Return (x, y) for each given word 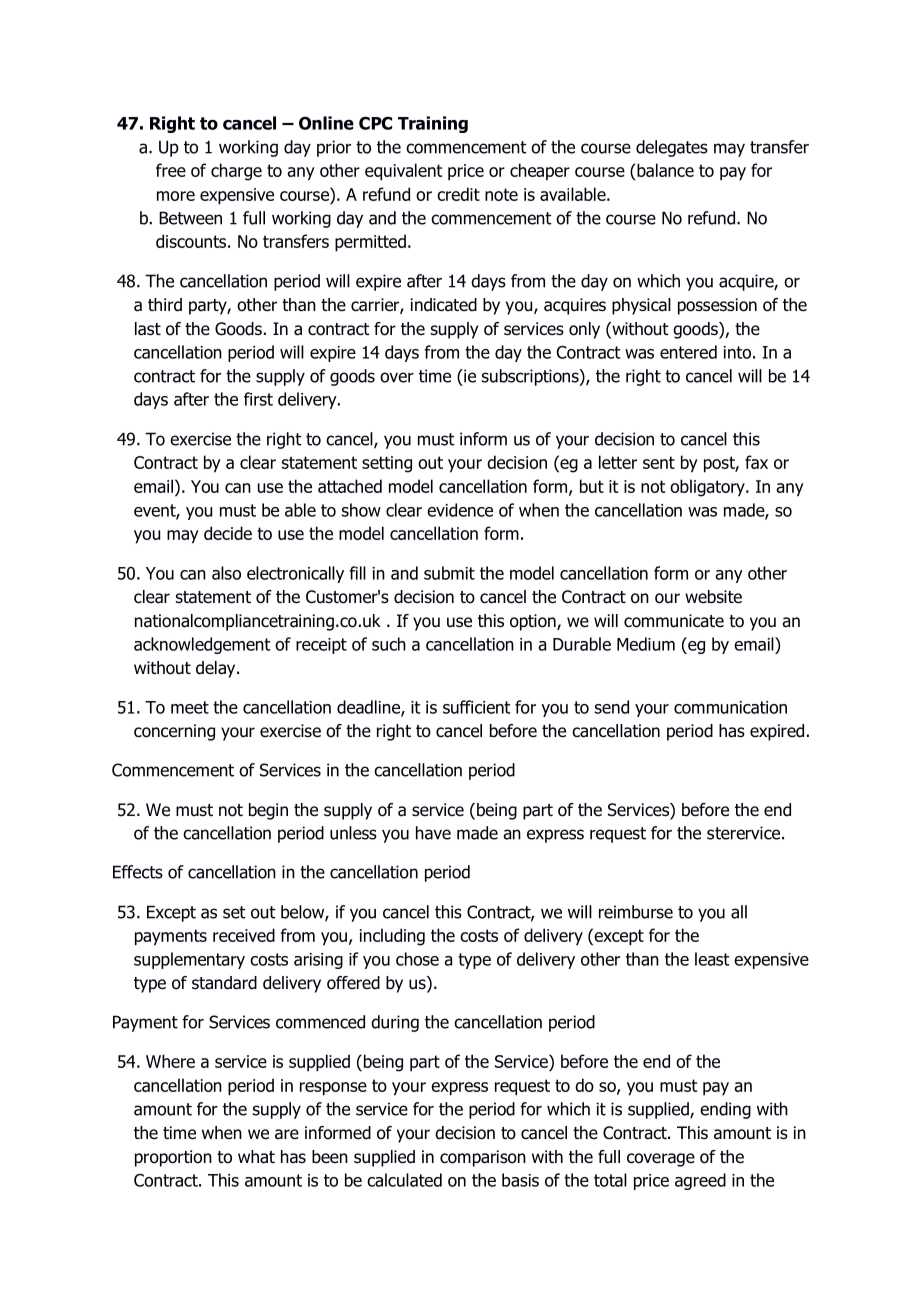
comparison (483, 1158)
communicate (674, 621)
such (389, 644)
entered (688, 352)
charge (236, 172)
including (392, 937)
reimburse (636, 912)
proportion (173, 1158)
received (244, 935)
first (258, 399)
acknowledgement (202, 645)
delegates (672, 148)
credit (458, 194)
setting (387, 464)
